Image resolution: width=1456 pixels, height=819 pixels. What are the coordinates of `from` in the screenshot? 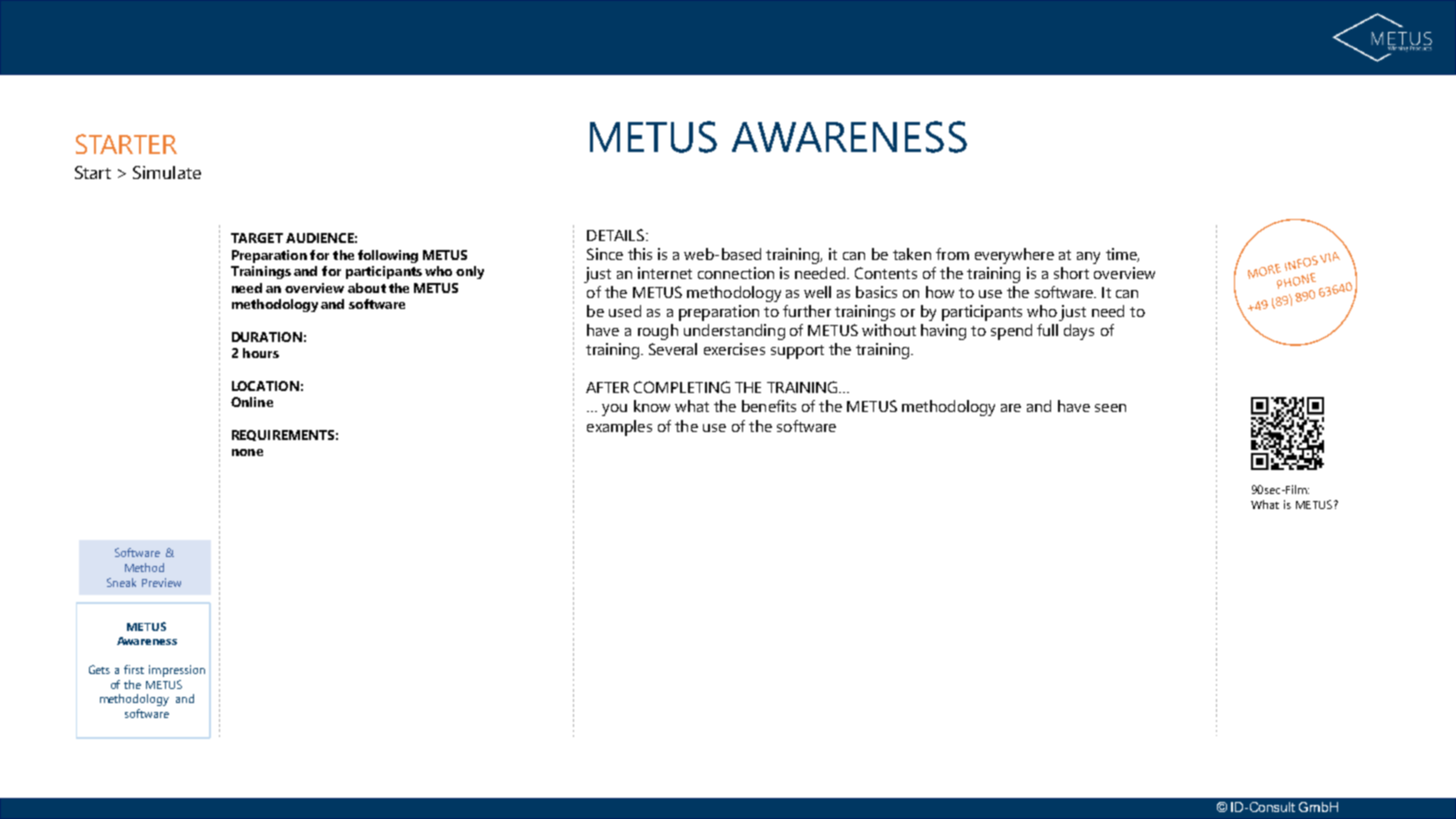 It's located at (952, 254).
